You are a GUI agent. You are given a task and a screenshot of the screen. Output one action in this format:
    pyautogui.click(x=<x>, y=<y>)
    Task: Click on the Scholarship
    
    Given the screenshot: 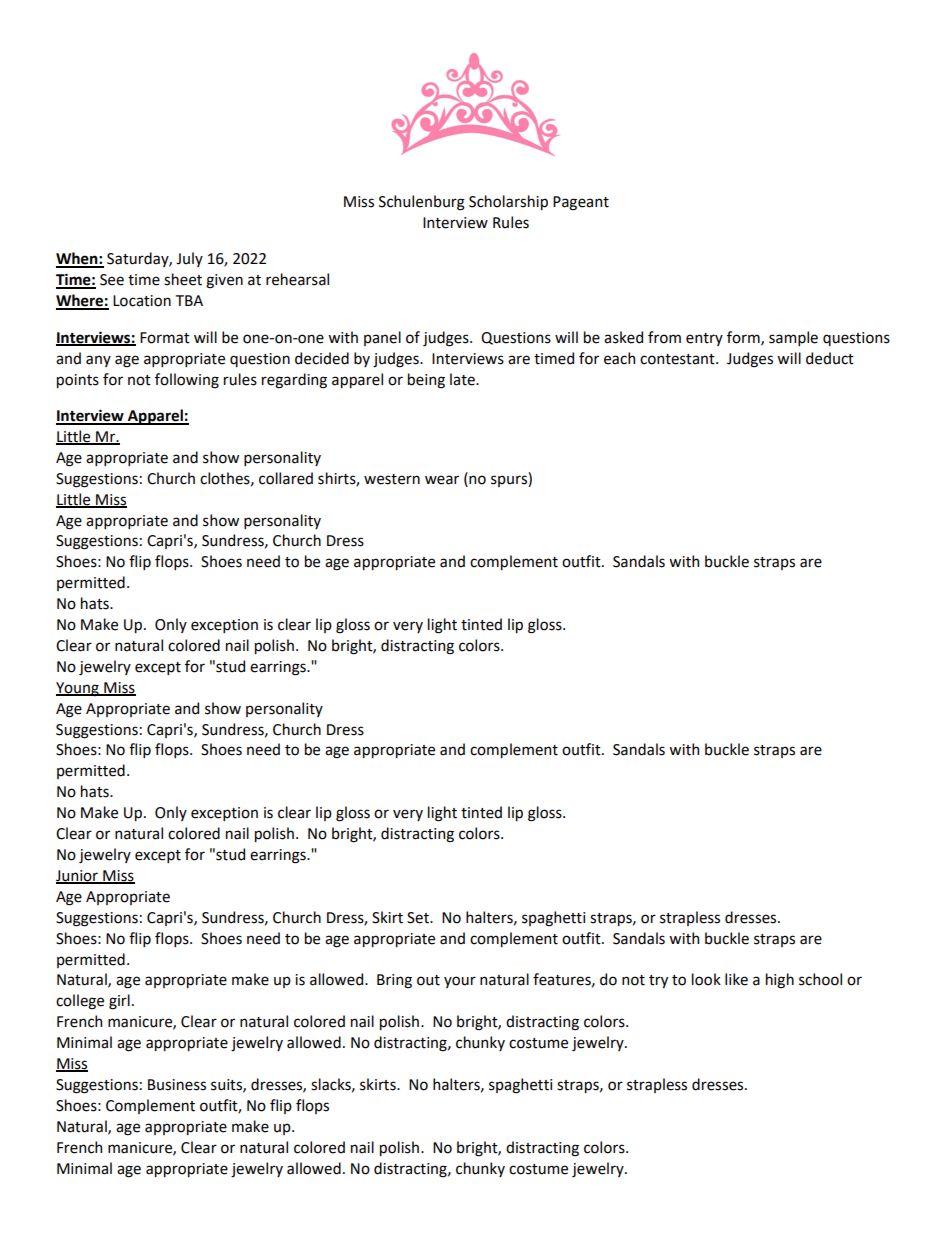 What is the action you would take?
    pyautogui.click(x=508, y=202)
